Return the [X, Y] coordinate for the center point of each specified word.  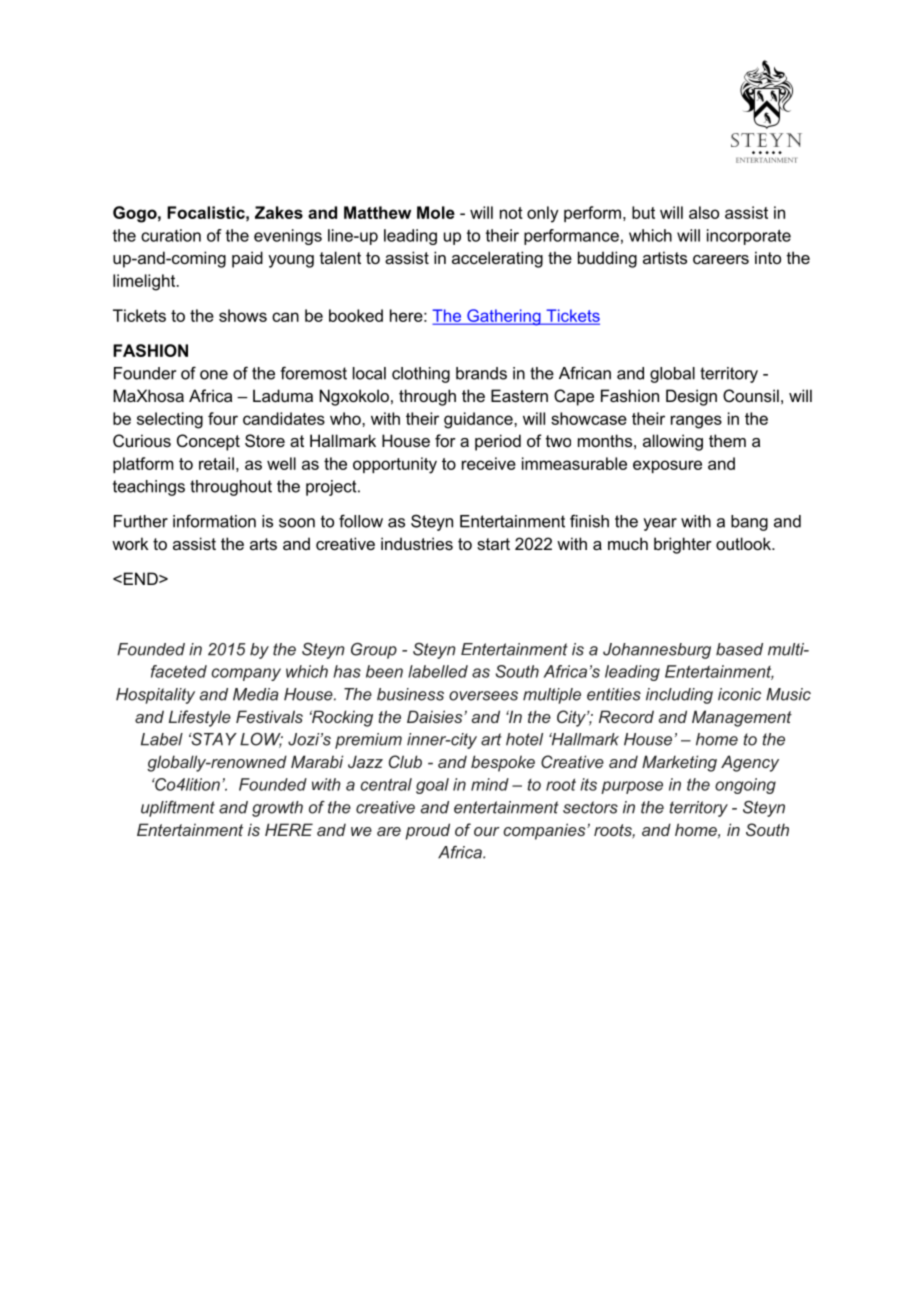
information [214, 521]
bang [749, 523]
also [704, 212]
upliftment [178, 809]
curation [171, 235]
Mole [436, 212]
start [493, 544]
